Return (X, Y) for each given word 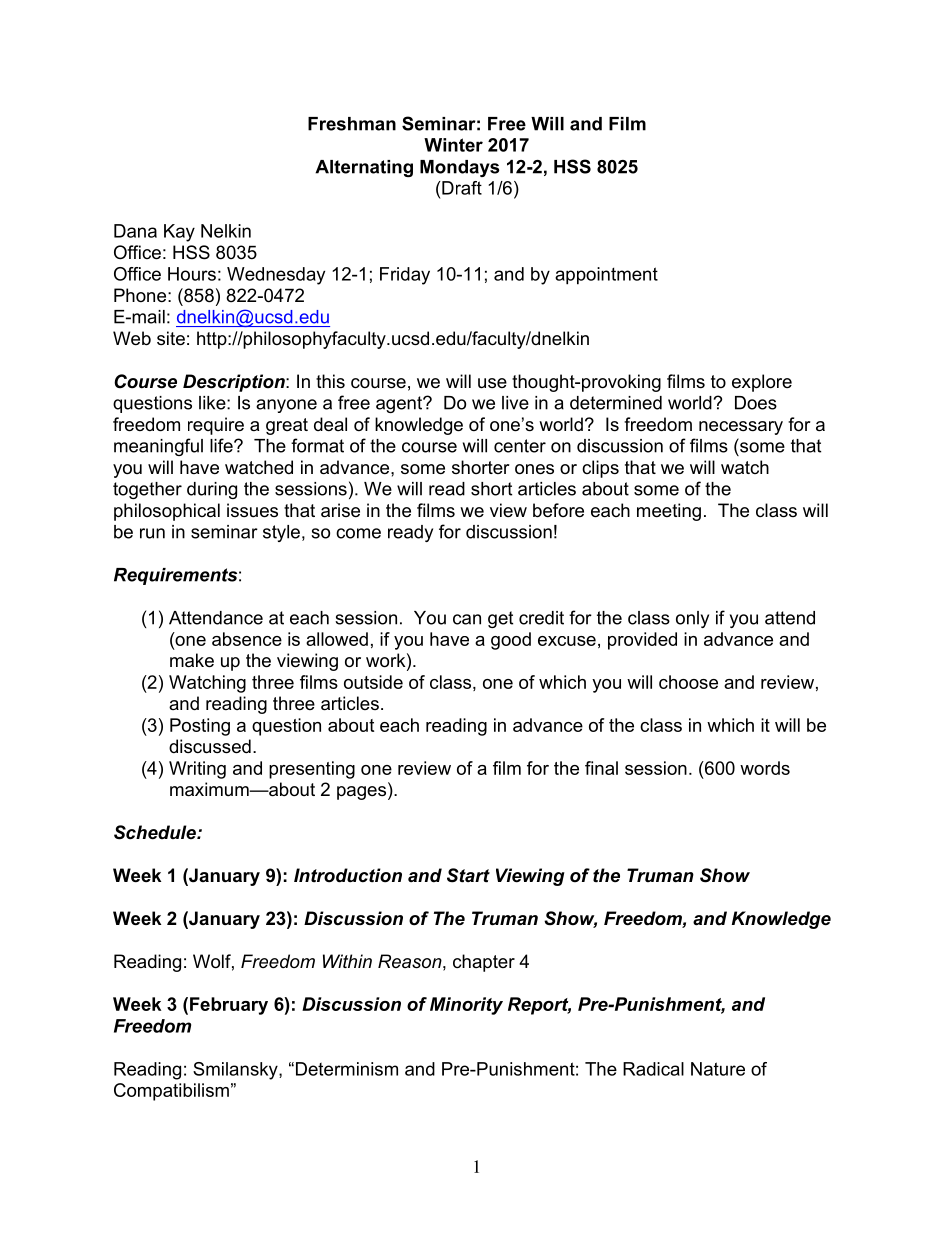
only (692, 619)
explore (762, 383)
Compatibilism (171, 1092)
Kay (179, 233)
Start (468, 875)
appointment (606, 276)
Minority (466, 1006)
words (765, 768)
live (515, 403)
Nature (718, 1069)
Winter (453, 145)
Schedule (156, 832)
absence (247, 639)
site (171, 338)
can (467, 619)
